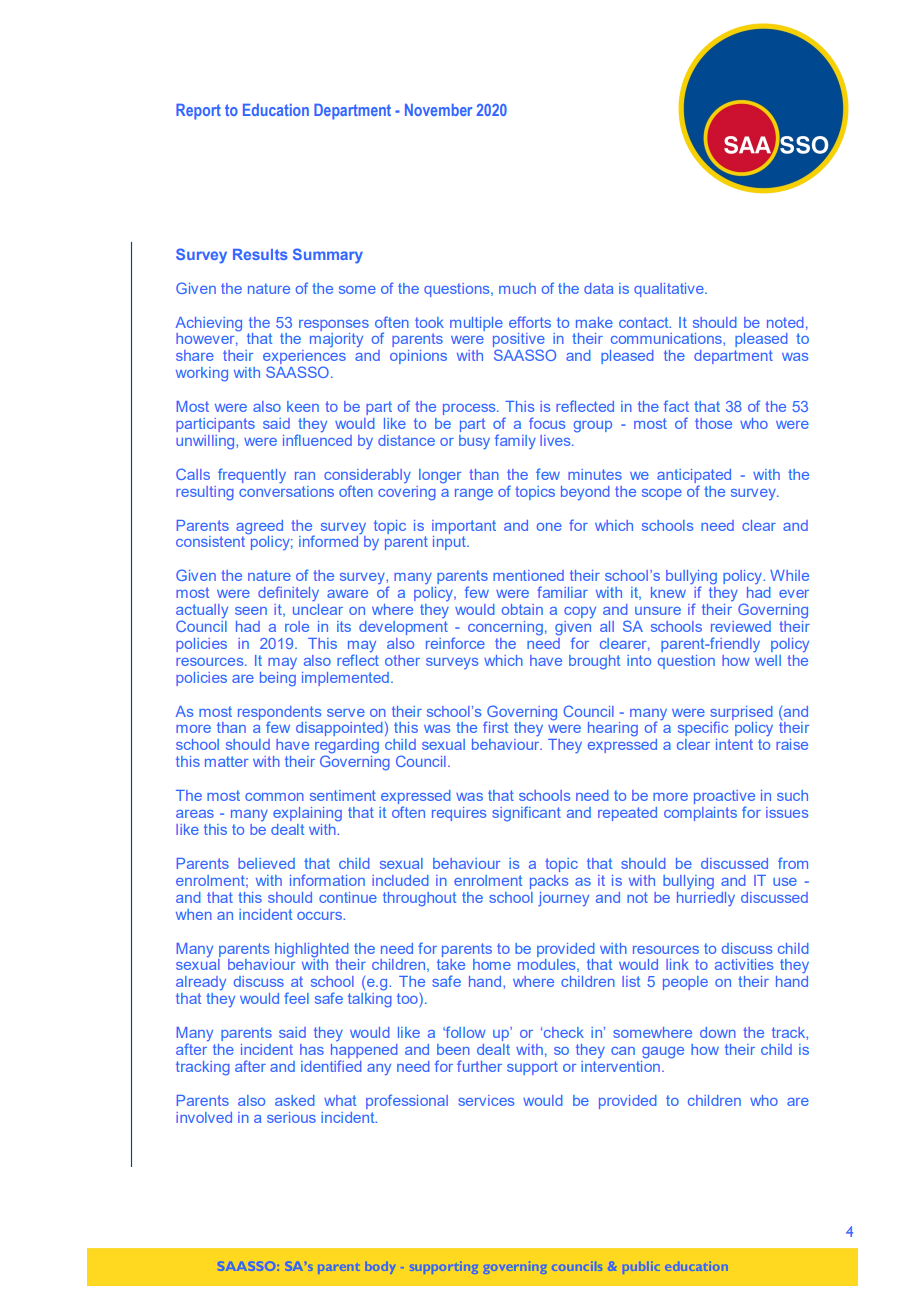 This image has height=1308, width=924. What do you see at coordinates (670, 290) in the image?
I see `qualitative` at bounding box center [670, 290].
